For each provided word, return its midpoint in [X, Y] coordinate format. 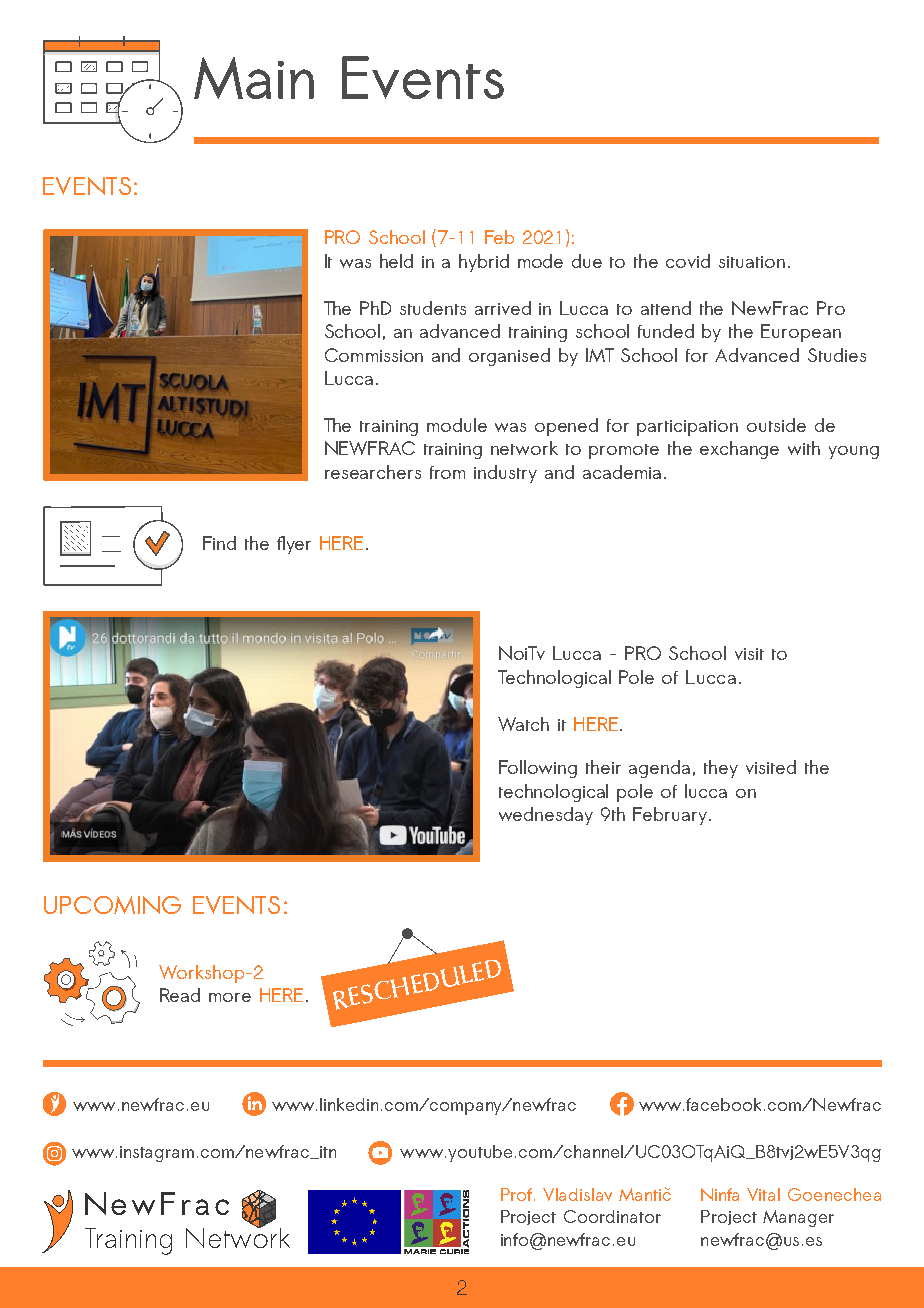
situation [752, 262]
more [230, 997]
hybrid [484, 263]
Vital [763, 1194]
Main [254, 78]
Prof [518, 1194]
